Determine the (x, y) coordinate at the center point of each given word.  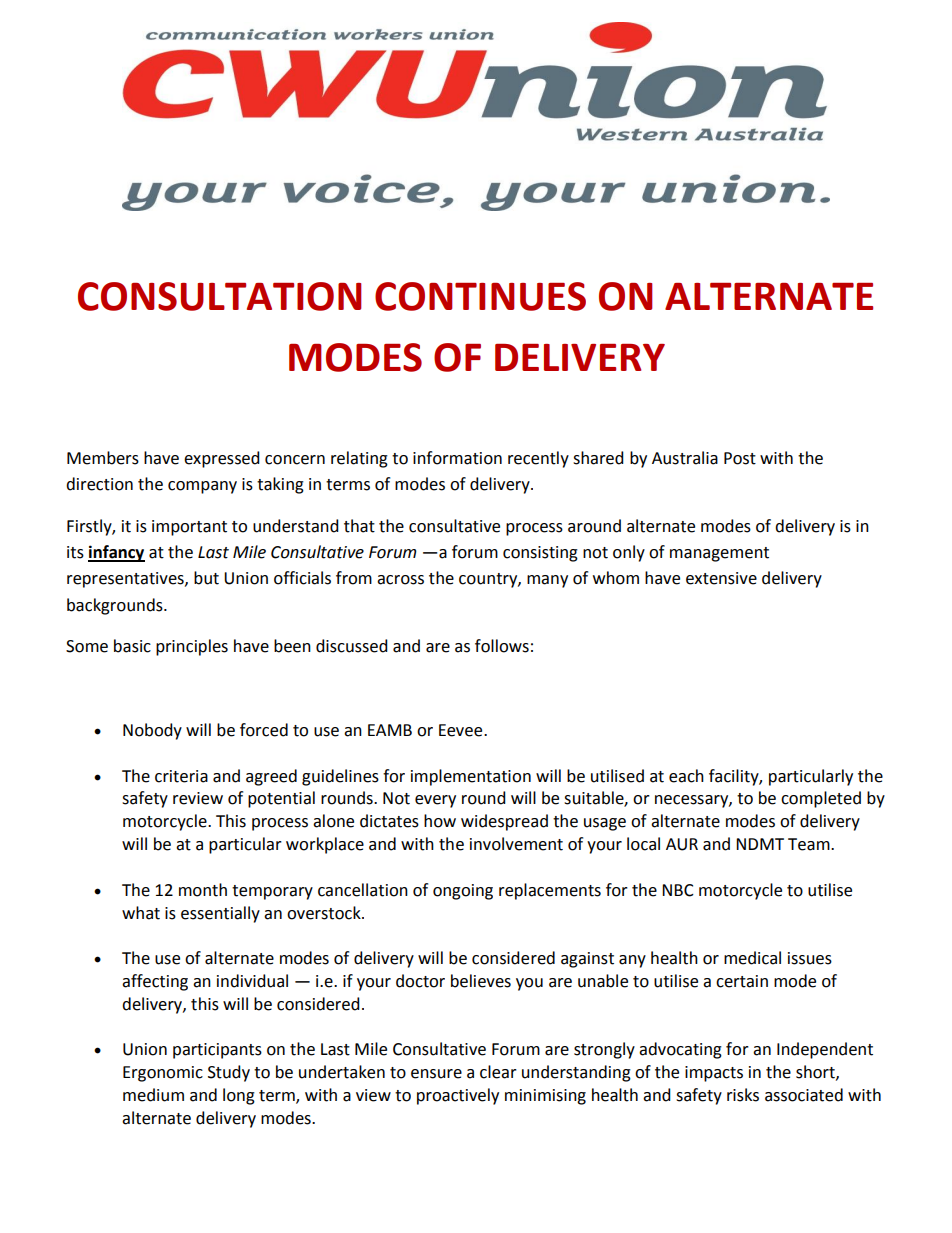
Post (740, 458)
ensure (436, 1074)
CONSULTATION (219, 296)
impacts (714, 1074)
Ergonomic (163, 1074)
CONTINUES (480, 296)
